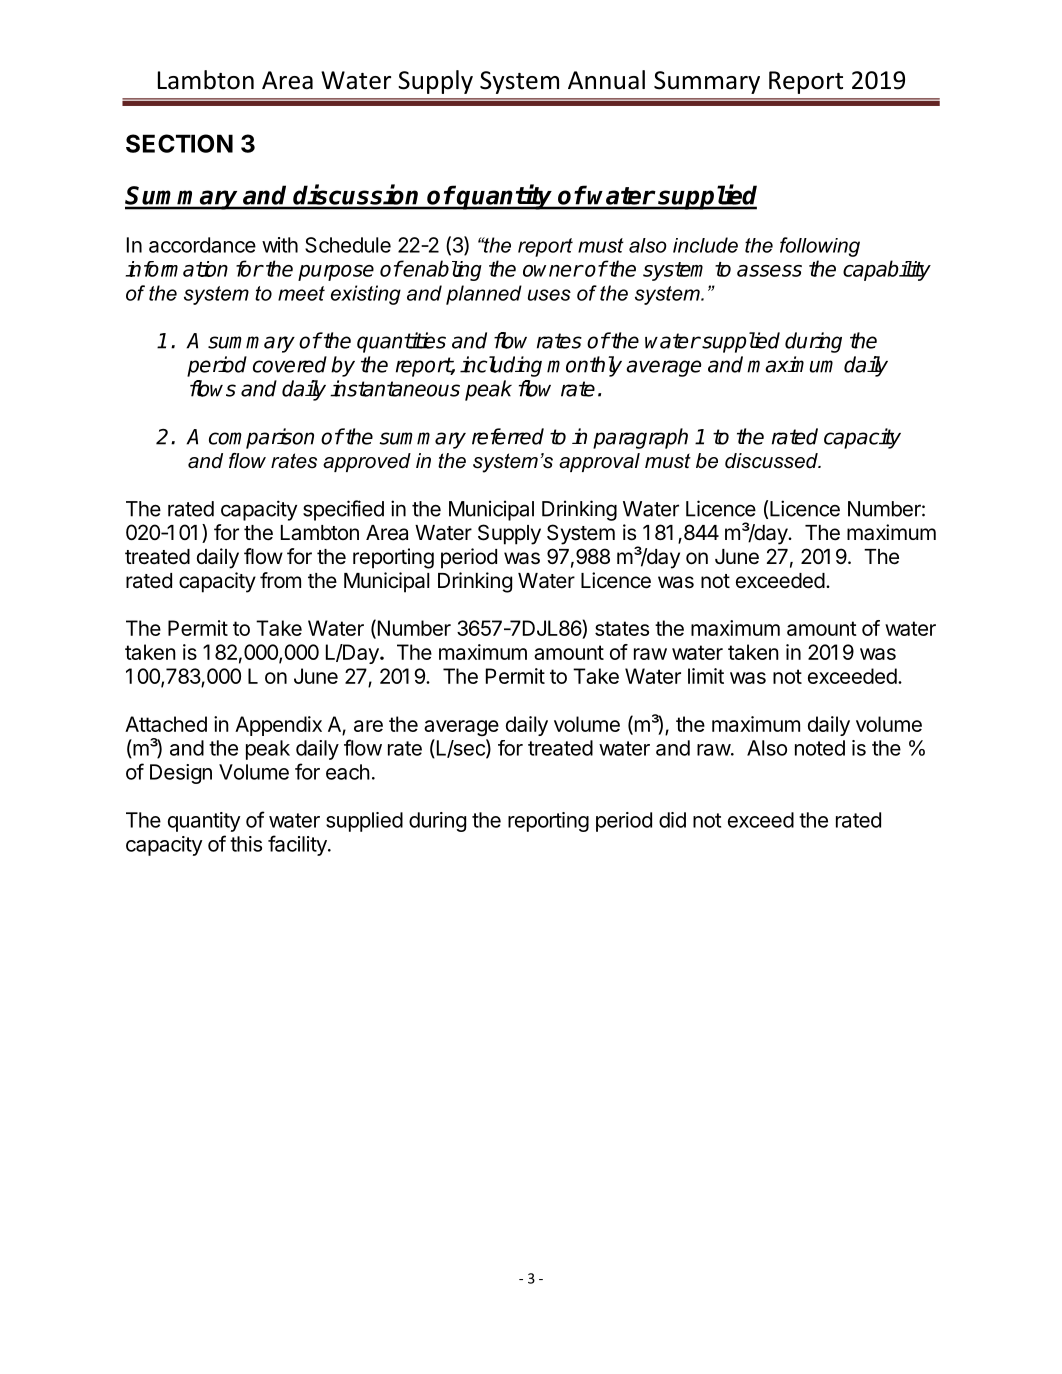 This page has height=1374, width=1062. What do you see at coordinates (606, 80) in the page?
I see `Annual` at bounding box center [606, 80].
